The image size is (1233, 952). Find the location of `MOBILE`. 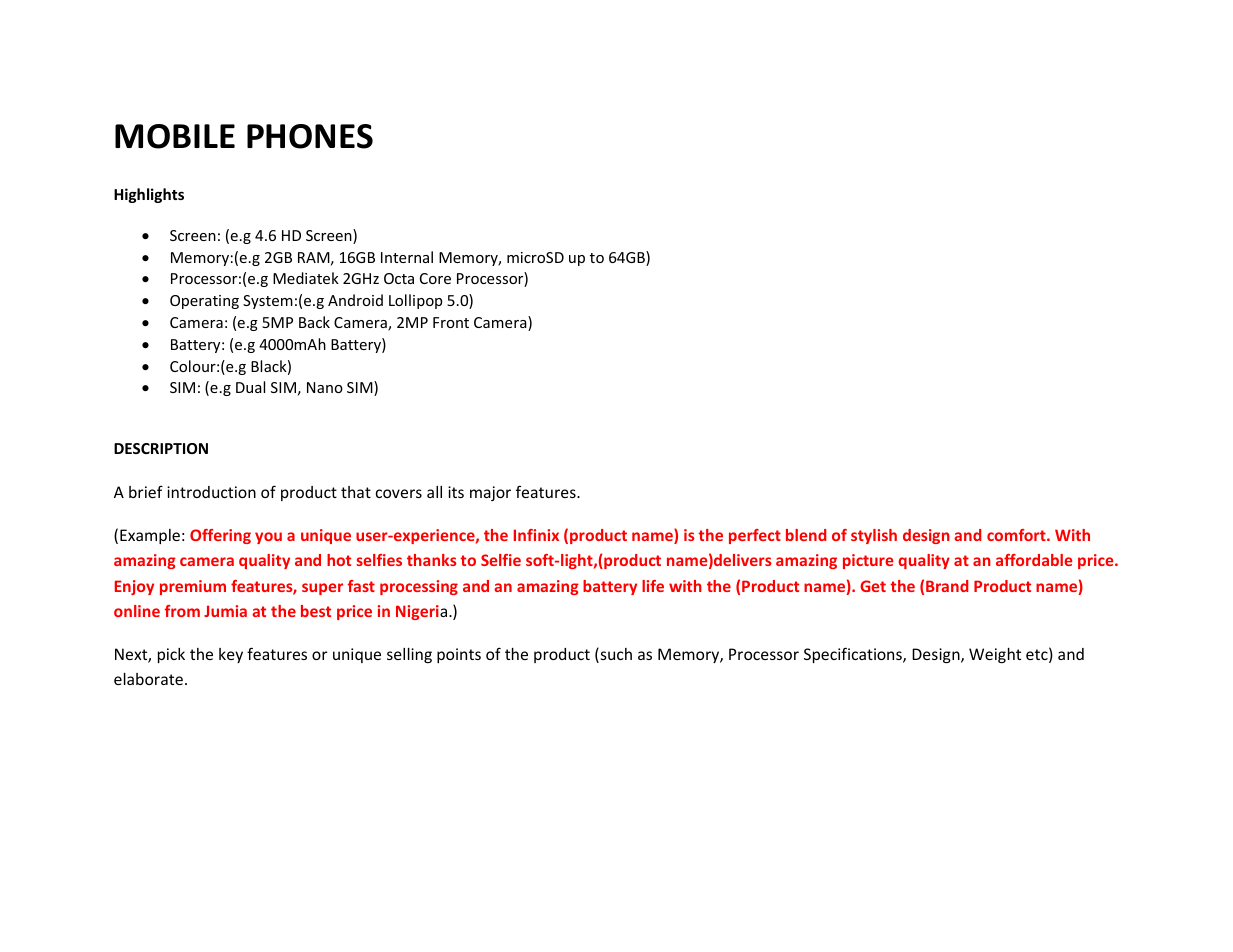

MOBILE is located at coordinates (175, 136).
